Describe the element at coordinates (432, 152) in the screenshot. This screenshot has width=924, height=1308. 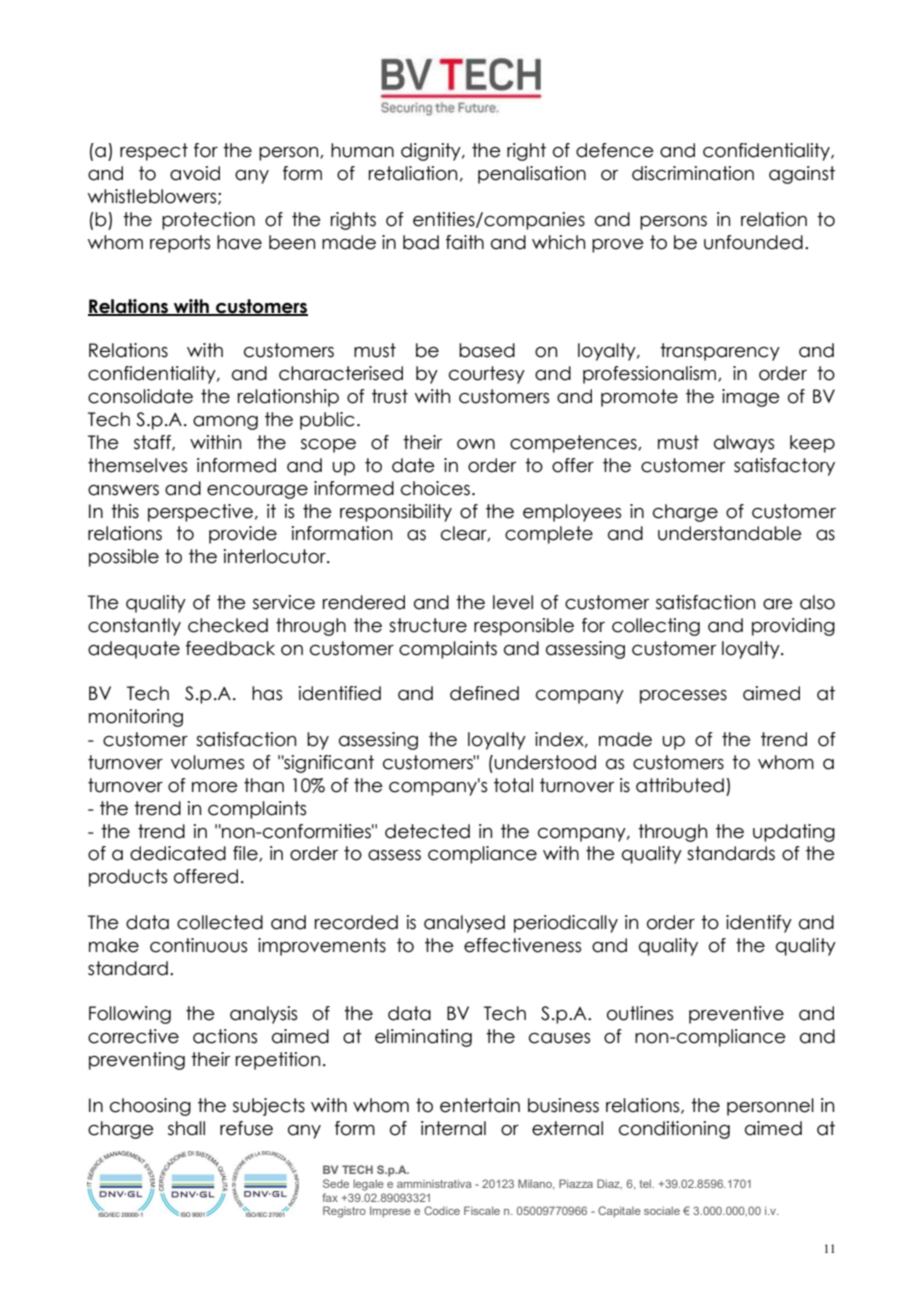
I see `dignity` at that location.
